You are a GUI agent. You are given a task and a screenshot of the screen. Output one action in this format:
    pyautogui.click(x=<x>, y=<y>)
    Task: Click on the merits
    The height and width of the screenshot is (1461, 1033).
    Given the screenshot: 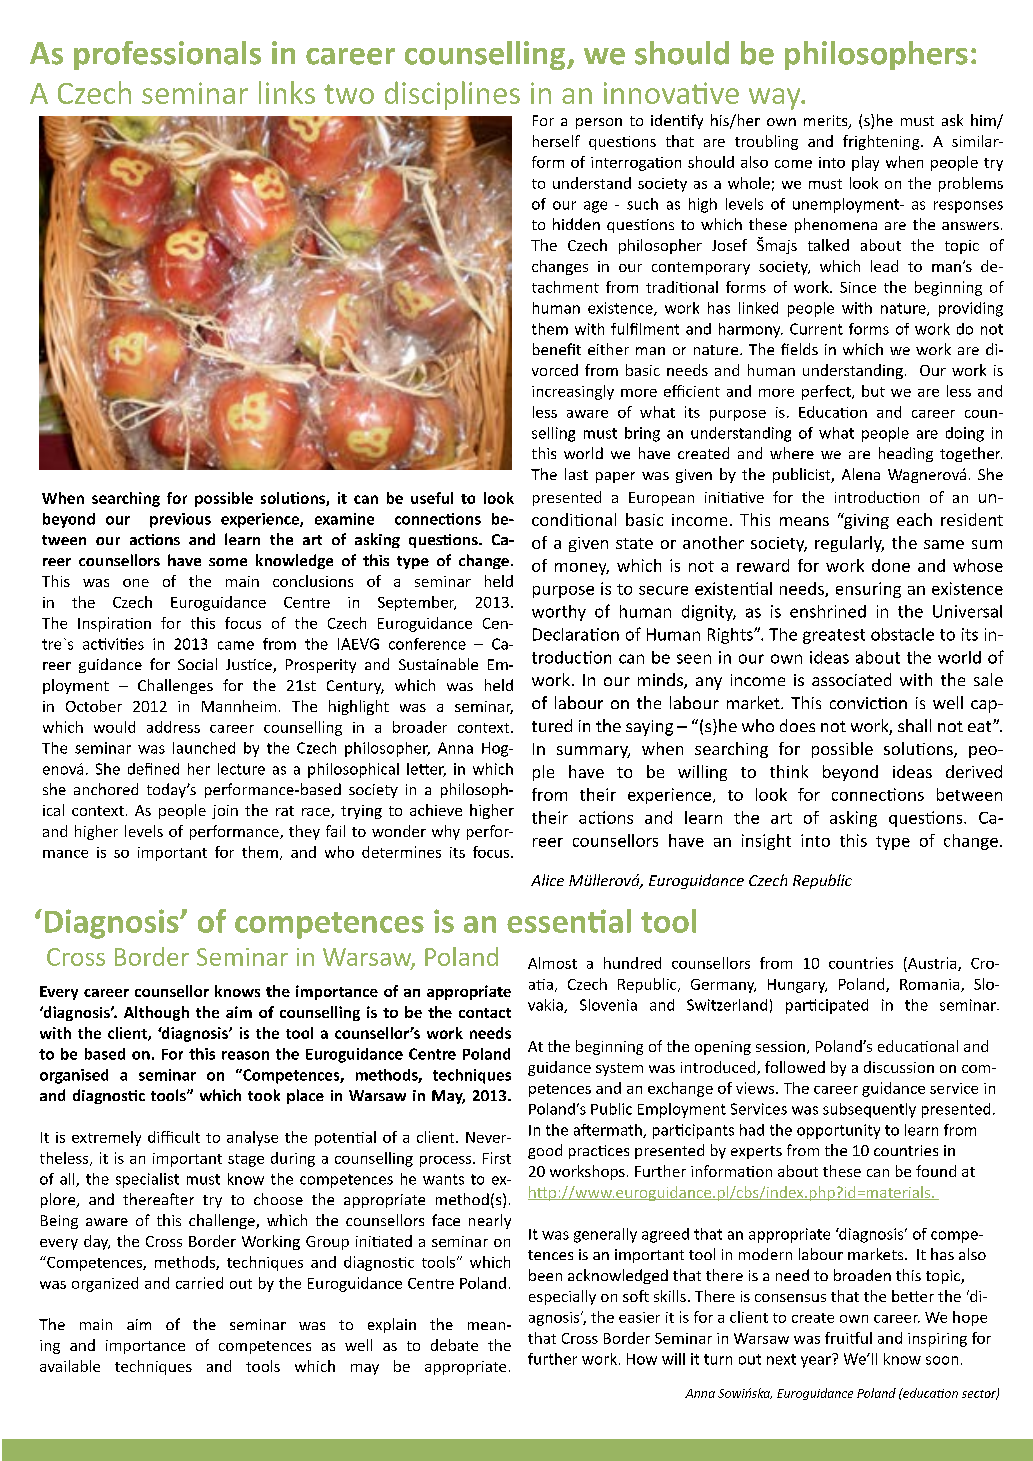 What is the action you would take?
    pyautogui.click(x=827, y=122)
